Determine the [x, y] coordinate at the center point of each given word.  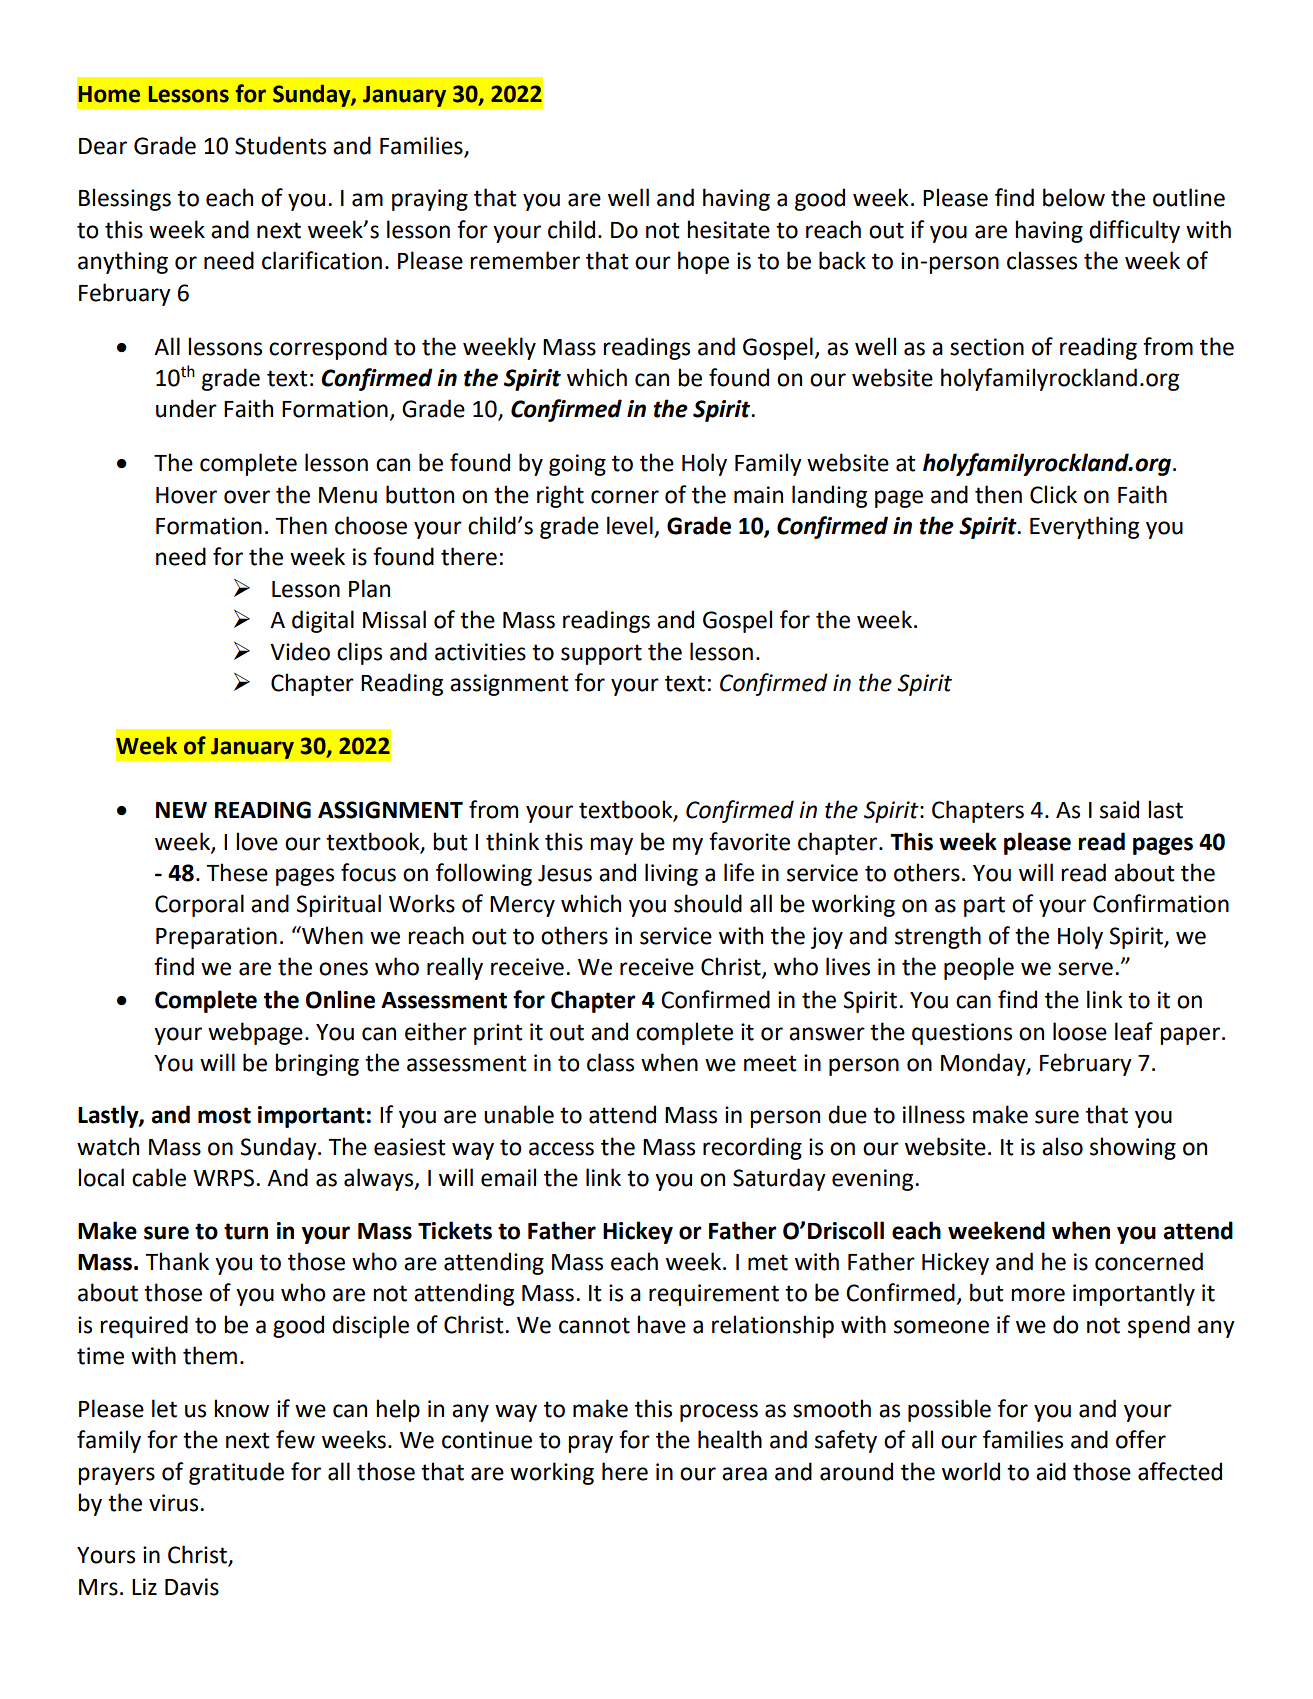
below [1074, 197]
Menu [348, 495]
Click [1053, 494]
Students [280, 145]
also [1062, 1146]
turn [246, 1231]
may [611, 846]
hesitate [728, 229]
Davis [192, 1587]
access [561, 1149]
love [257, 841]
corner [625, 497]
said [1119, 809]
